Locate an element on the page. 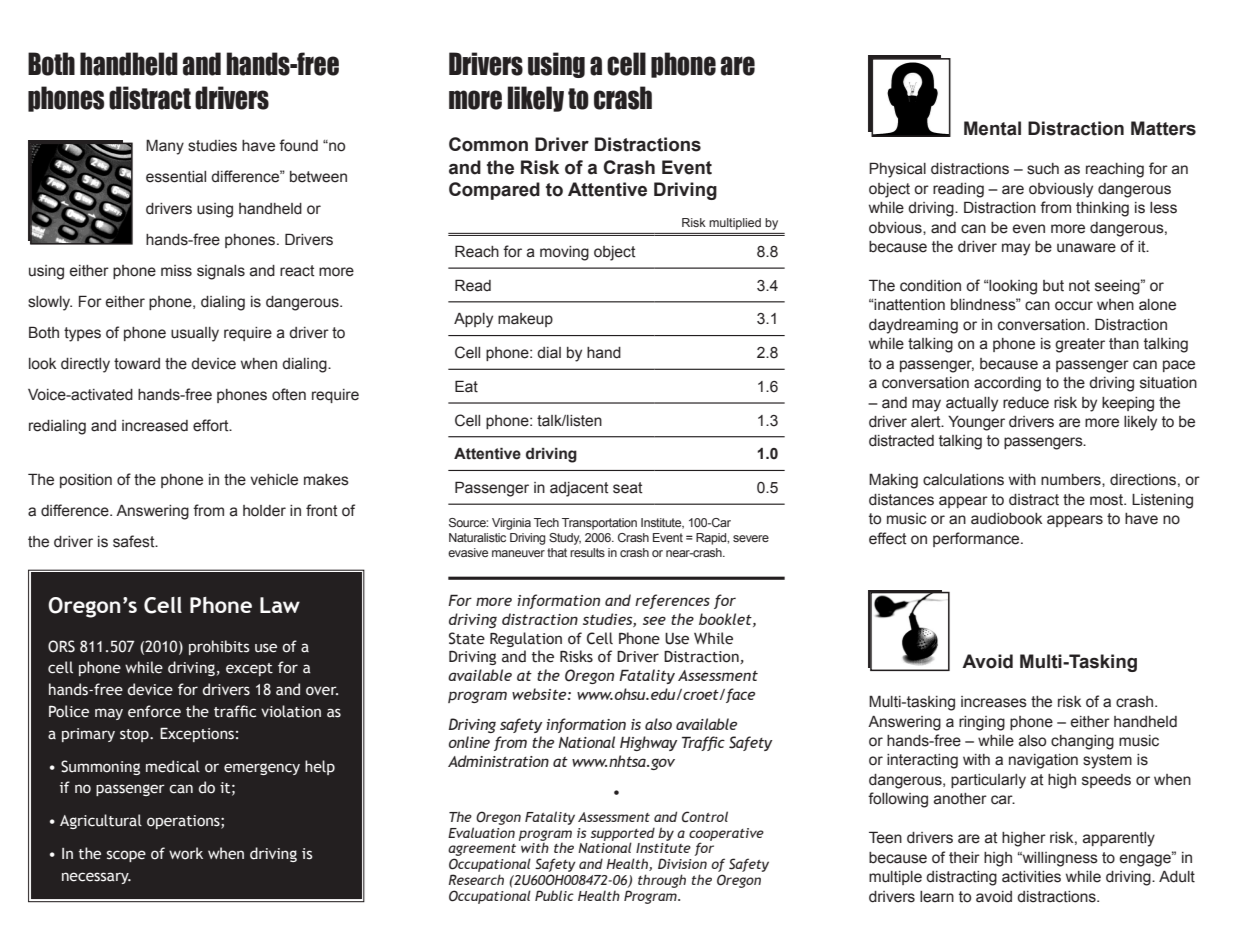 Image resolution: width=1233 pixels, height=952 pixels. references is located at coordinates (672, 601).
